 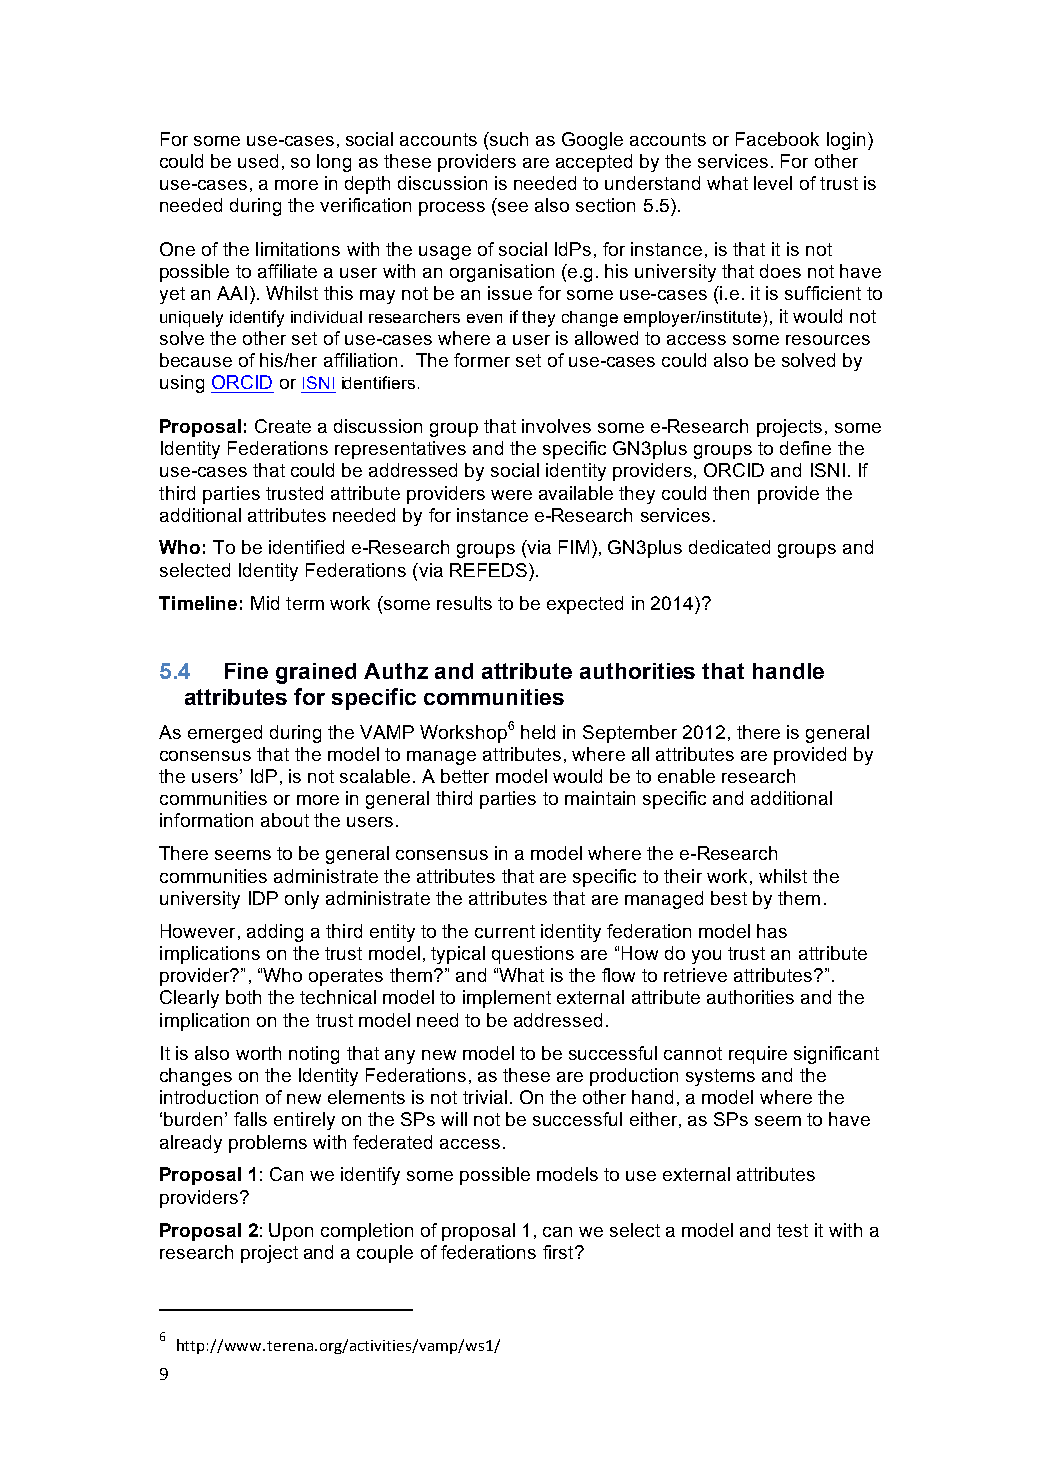 What do you see at coordinates (559, 1252) in the screenshot?
I see `first` at bounding box center [559, 1252].
